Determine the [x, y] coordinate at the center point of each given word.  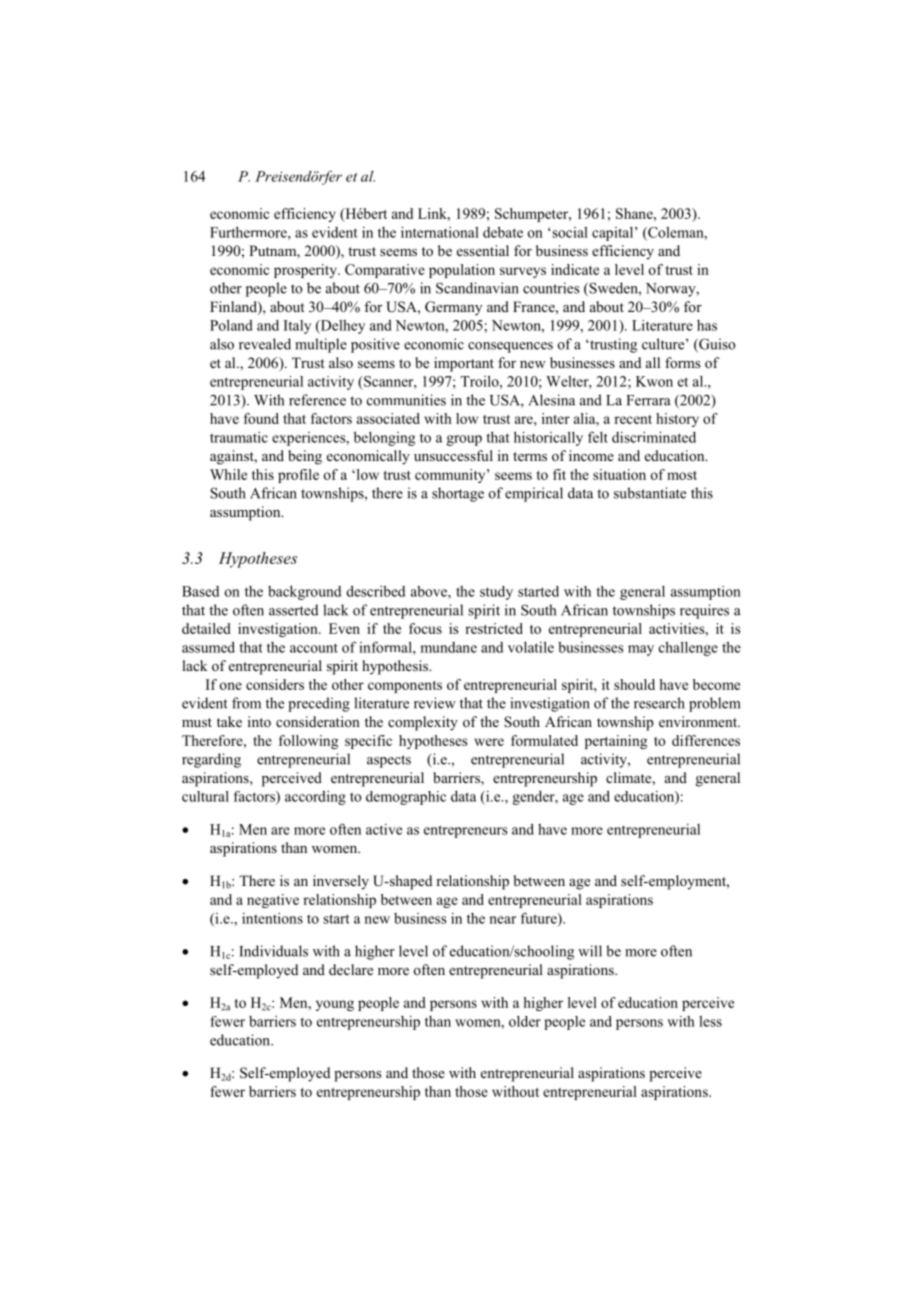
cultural [205, 796]
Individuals [273, 951]
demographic [406, 798]
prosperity [306, 271]
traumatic [239, 437]
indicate [575, 269]
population [462, 271]
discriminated [654, 437]
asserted [293, 610]
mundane [448, 647]
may [641, 650]
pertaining [616, 742]
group [464, 440]
